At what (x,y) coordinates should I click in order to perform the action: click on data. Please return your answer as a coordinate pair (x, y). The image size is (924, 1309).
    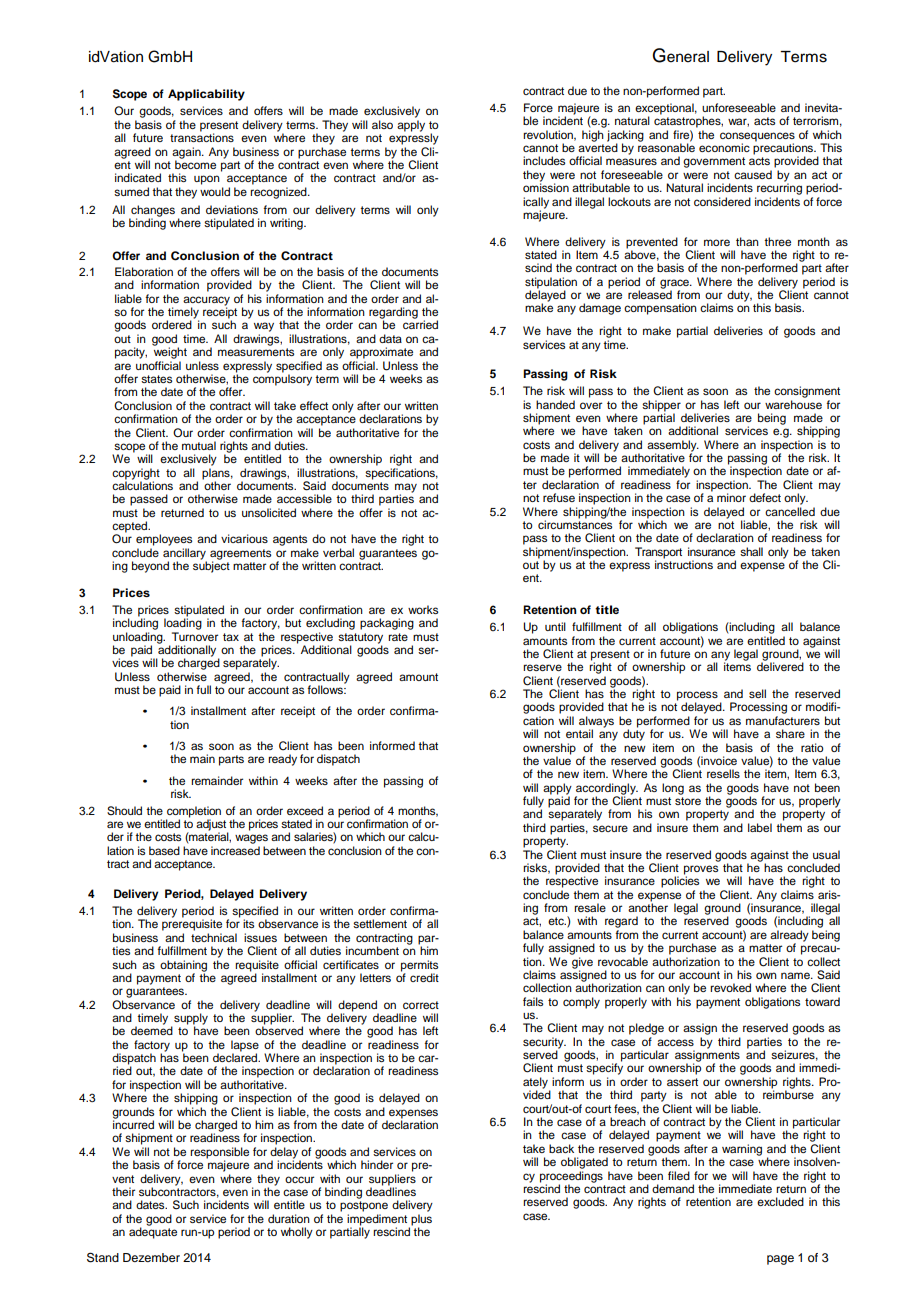
    Looking at the image, I should click on (390, 338).
